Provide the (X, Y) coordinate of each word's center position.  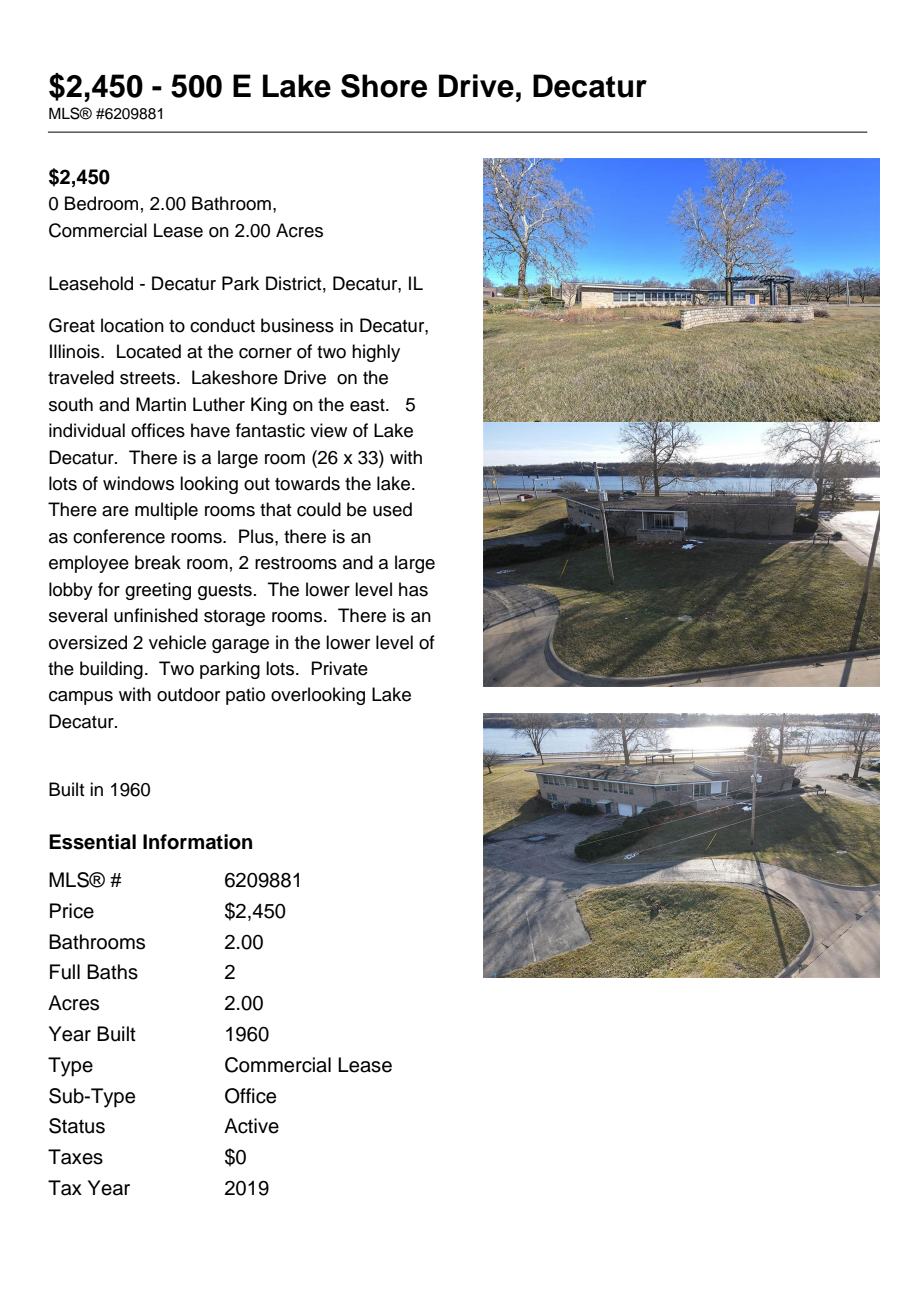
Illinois (76, 351)
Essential (92, 842)
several (78, 615)
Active (251, 1126)
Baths (112, 972)
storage (234, 618)
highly (376, 353)
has (413, 589)
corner (265, 353)
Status (77, 1126)
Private (339, 668)
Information (197, 842)
